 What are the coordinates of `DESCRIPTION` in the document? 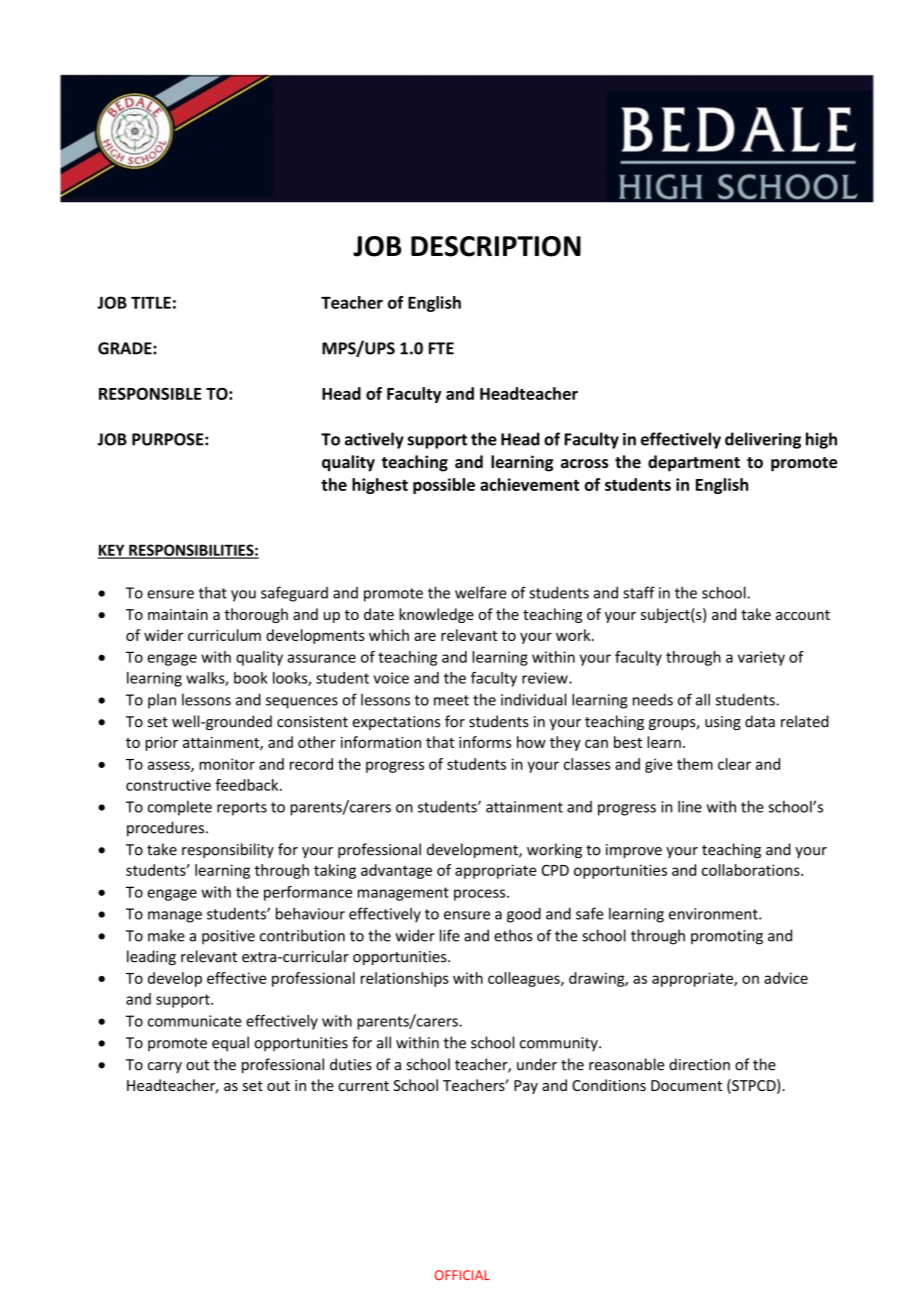 It's located at (496, 246).
